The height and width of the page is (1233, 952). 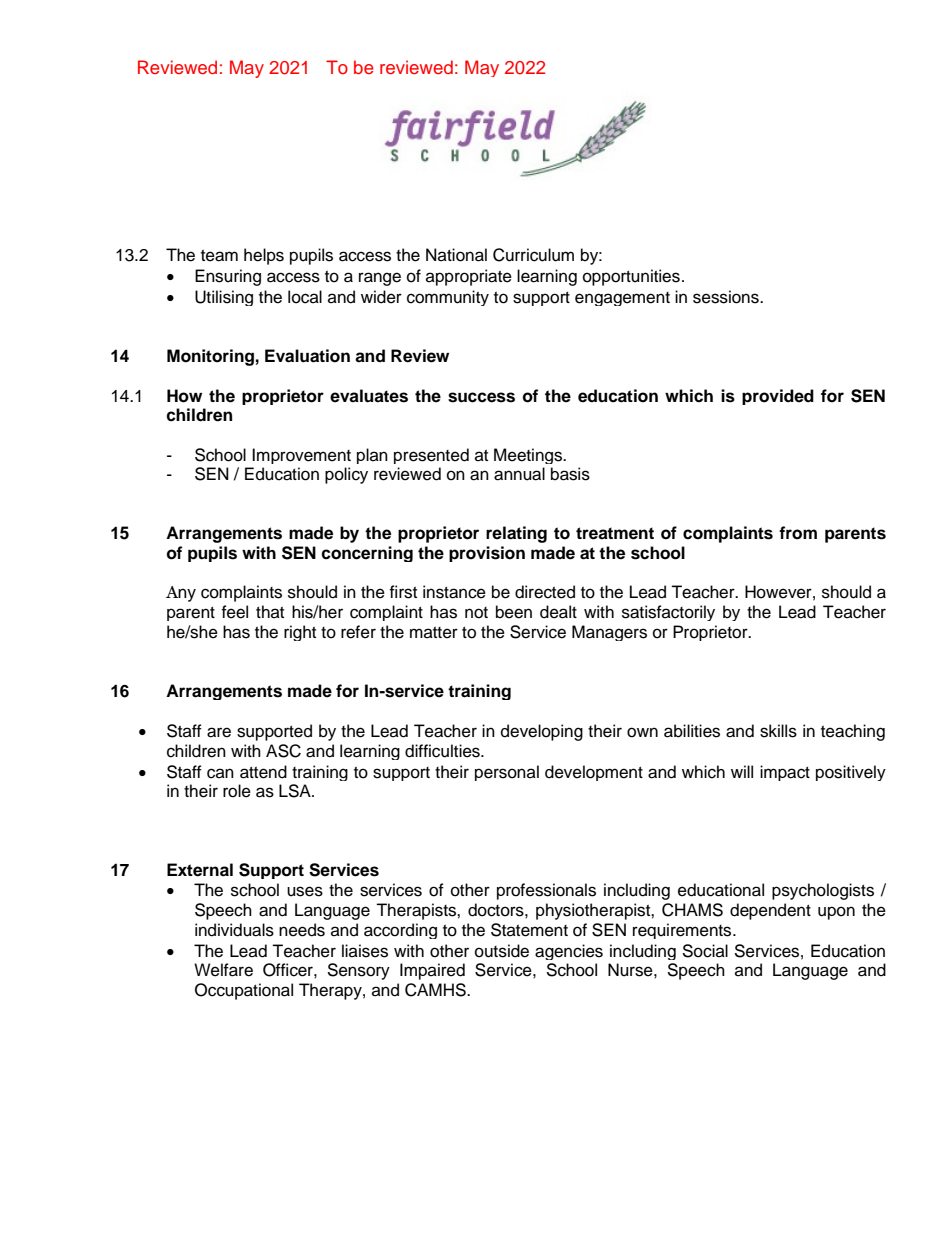 What do you see at coordinates (283, 751) in the page?
I see `ASC` at bounding box center [283, 751].
